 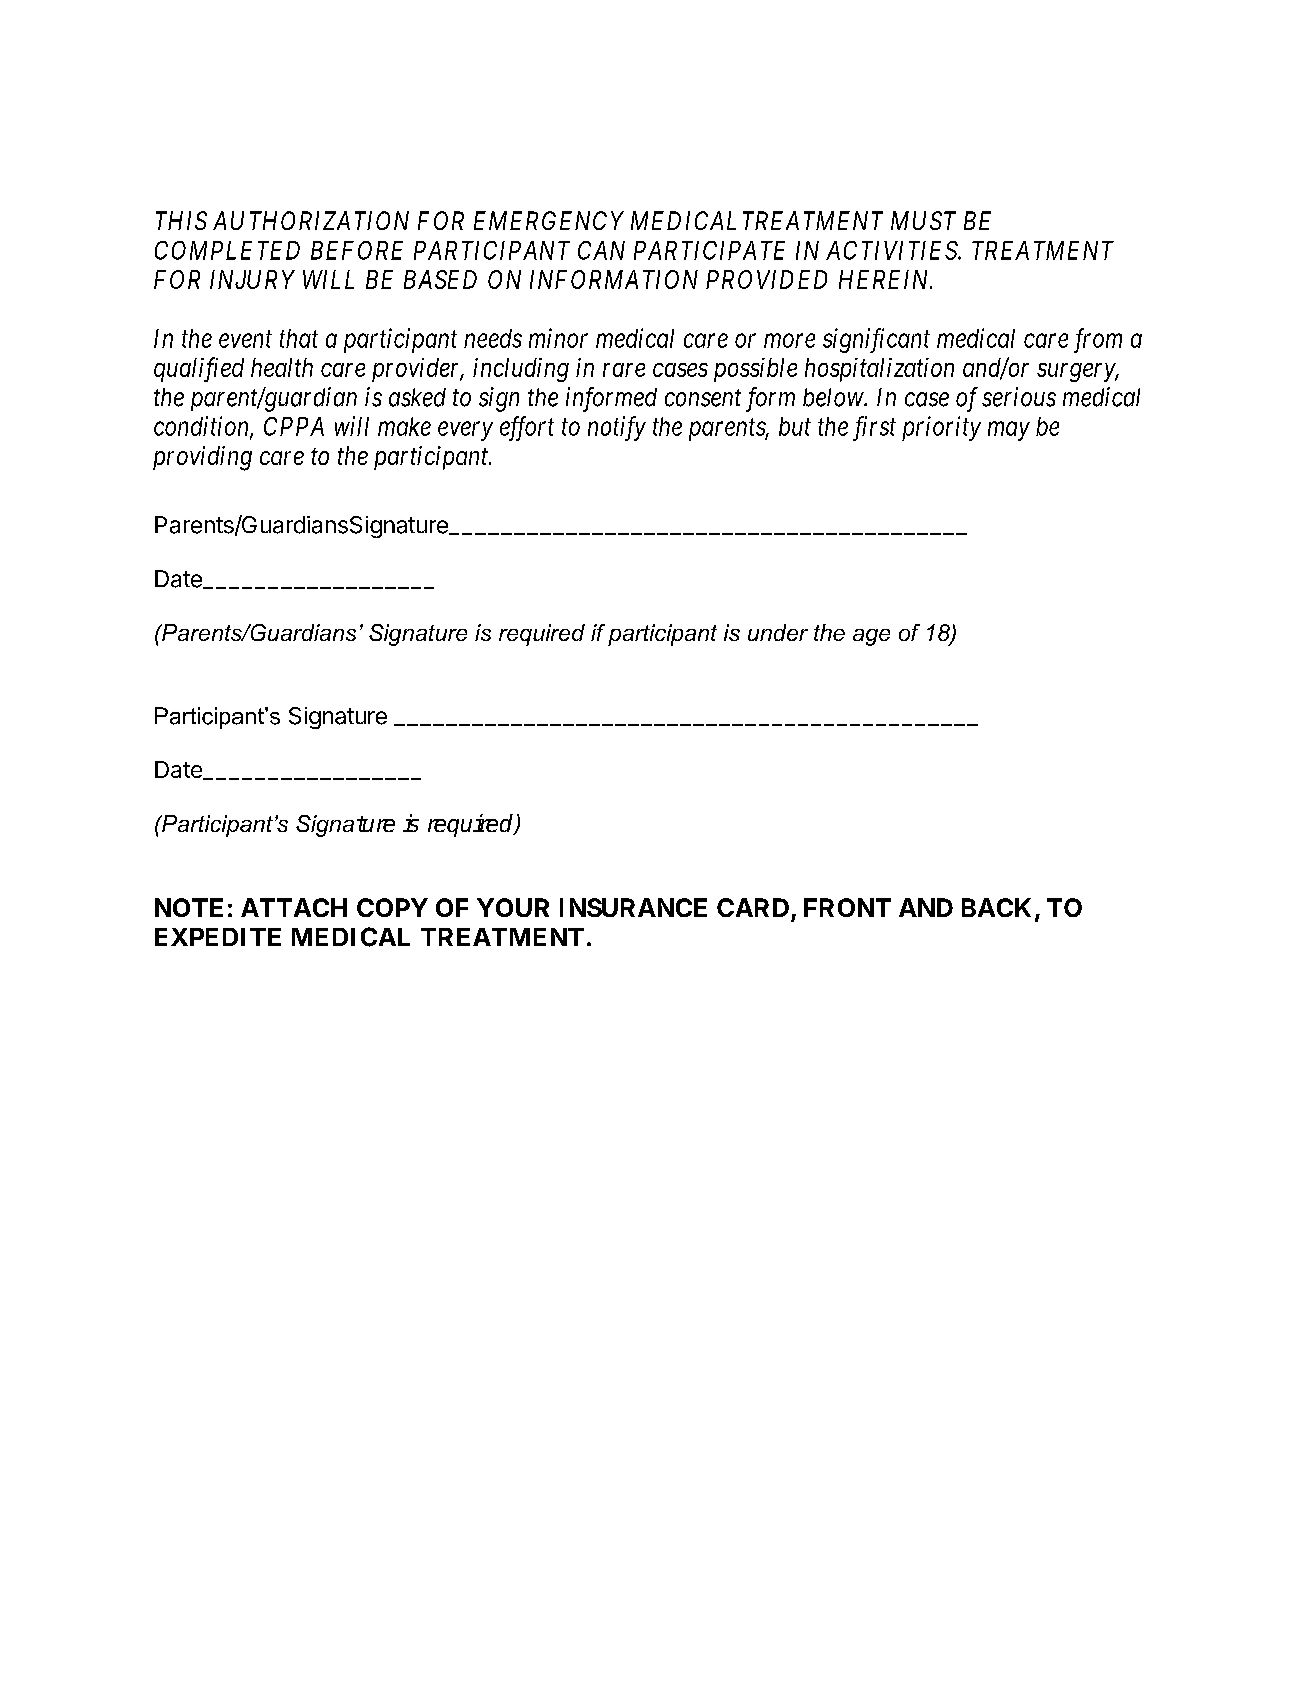 I want to click on AUTHORIZATION, so click(x=311, y=220).
